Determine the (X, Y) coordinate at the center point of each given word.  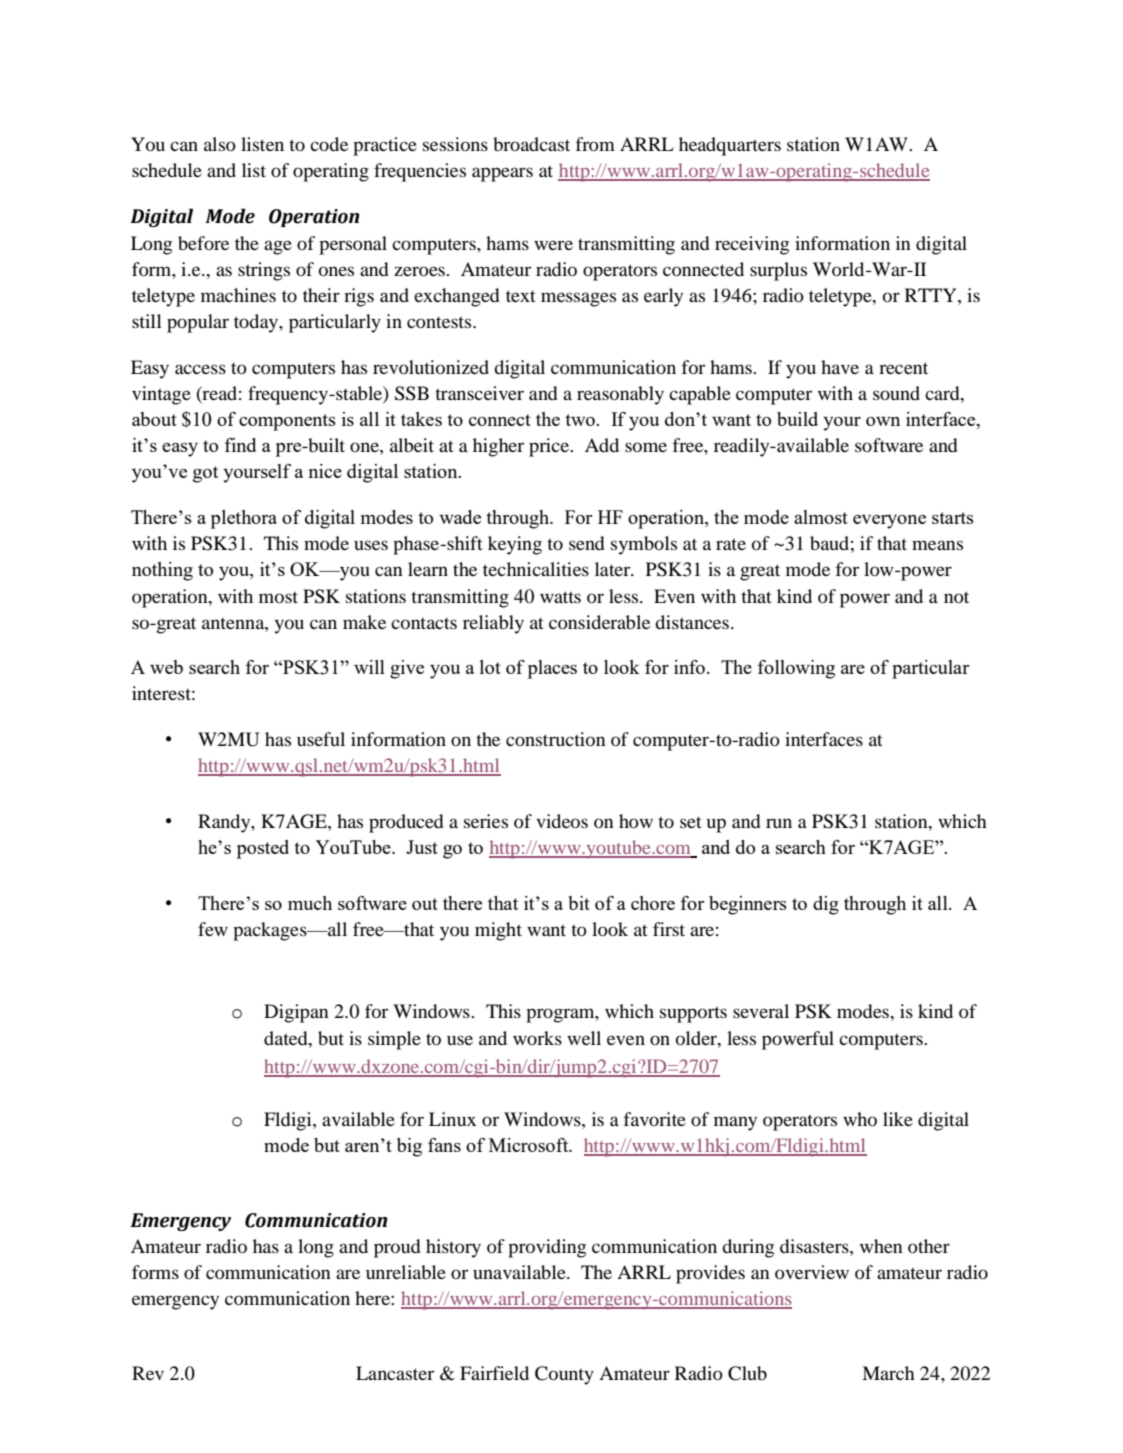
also (220, 144)
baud (829, 543)
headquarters (730, 146)
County (564, 1375)
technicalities (536, 569)
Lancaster (395, 1373)
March (888, 1373)
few (213, 929)
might (498, 931)
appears (502, 174)
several (761, 1011)
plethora (244, 519)
